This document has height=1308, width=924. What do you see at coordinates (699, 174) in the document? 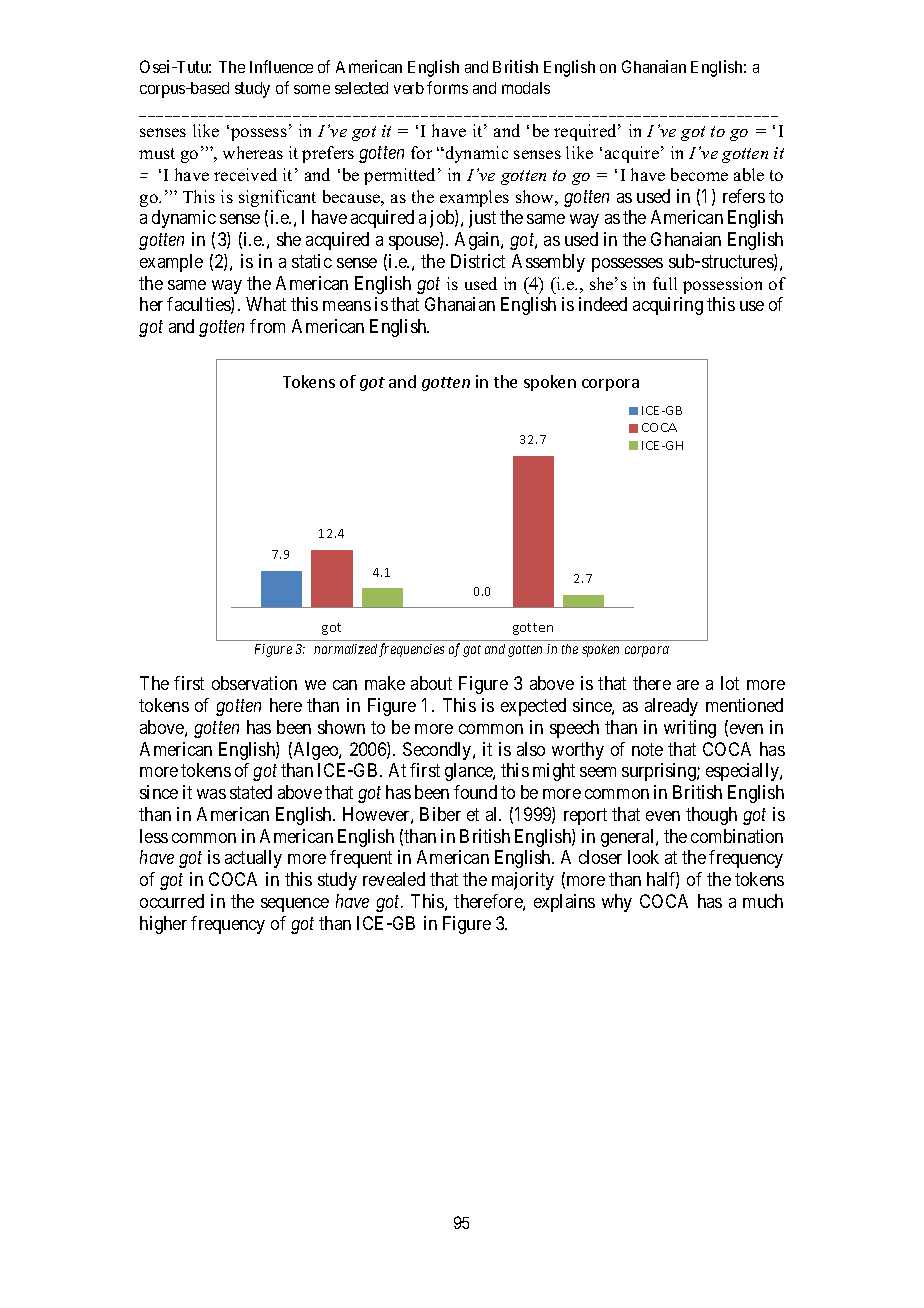
I see `become` at bounding box center [699, 174].
